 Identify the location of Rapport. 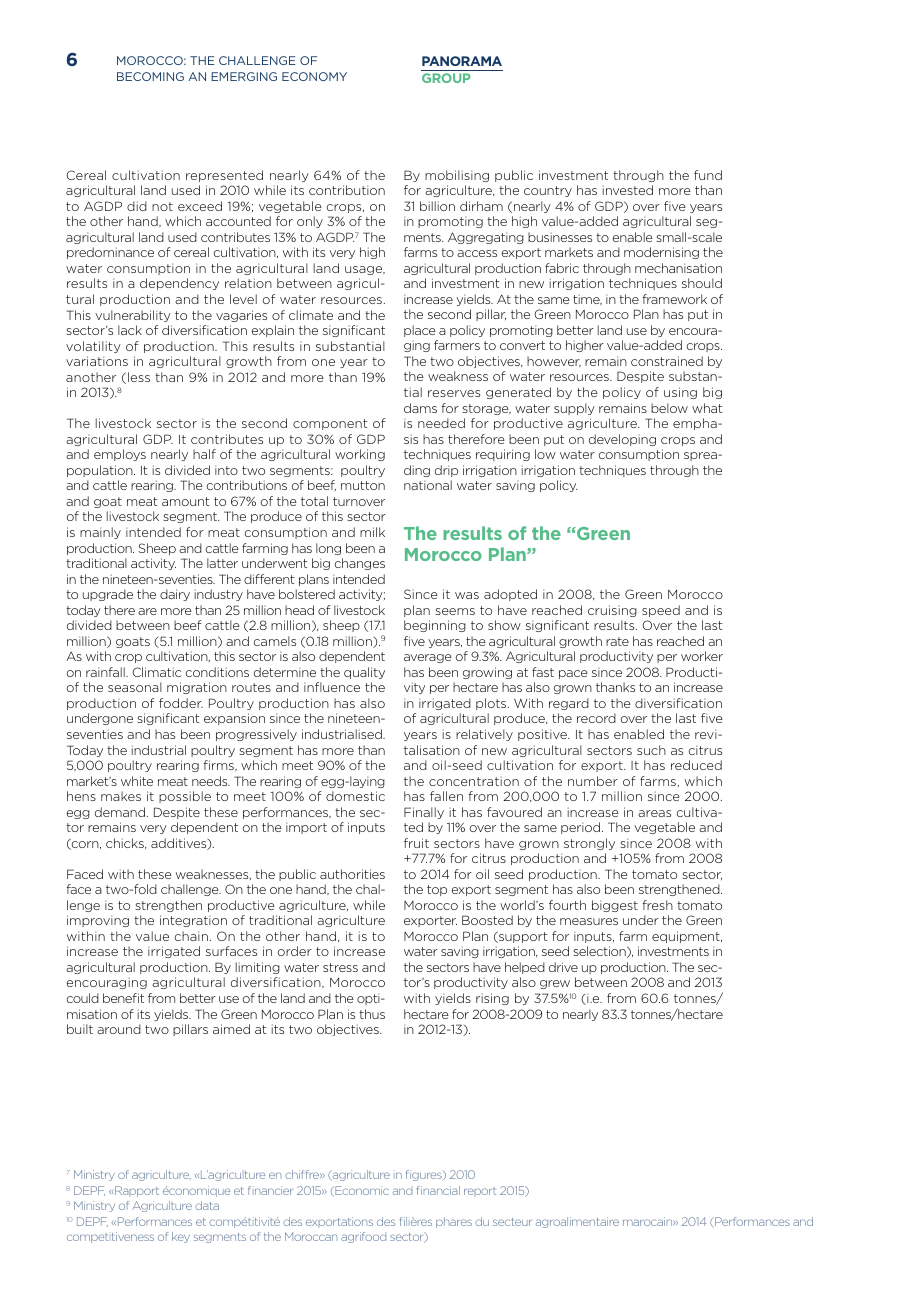
(136, 1191).
